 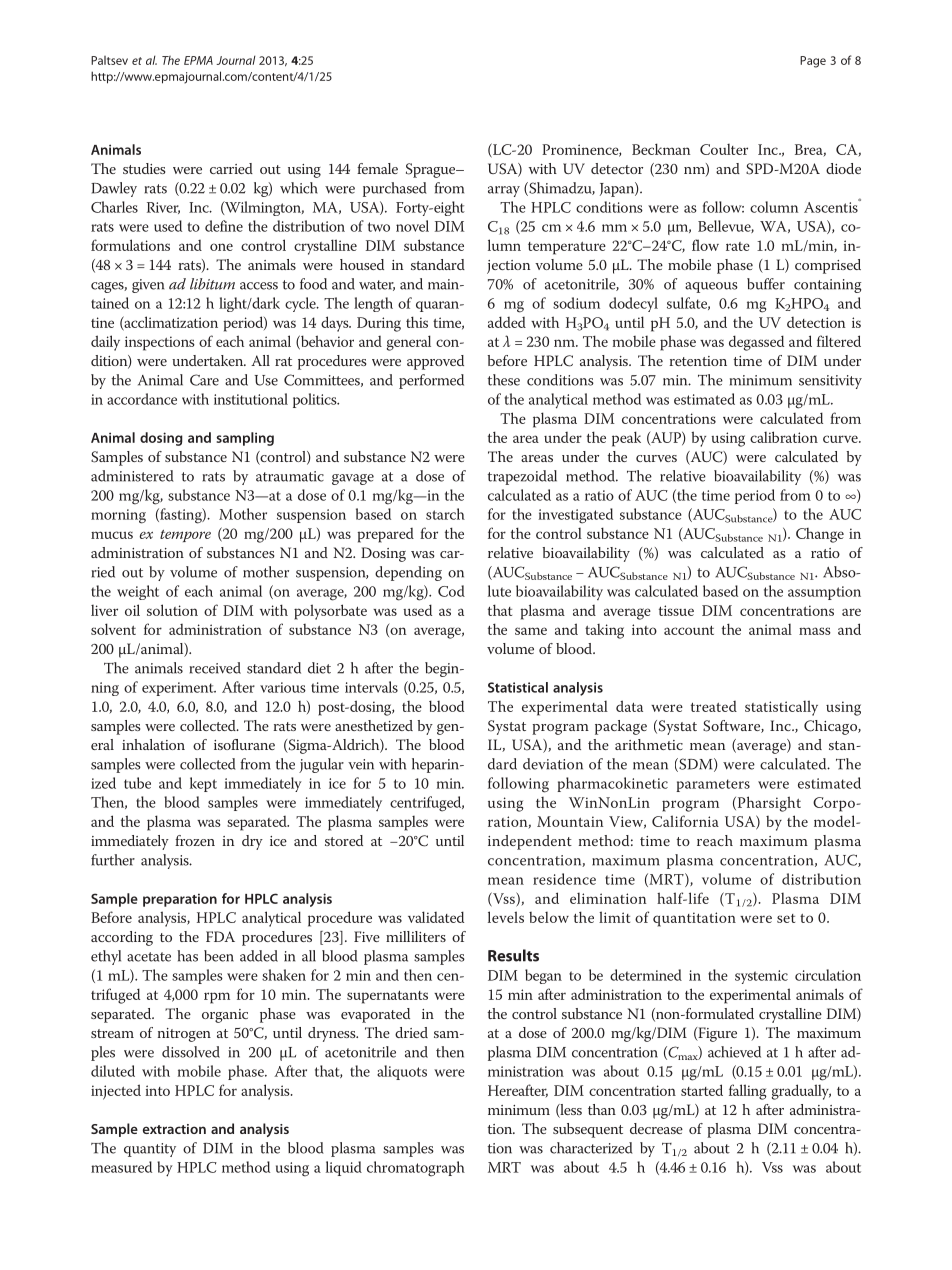 I want to click on studies, so click(x=144, y=168).
